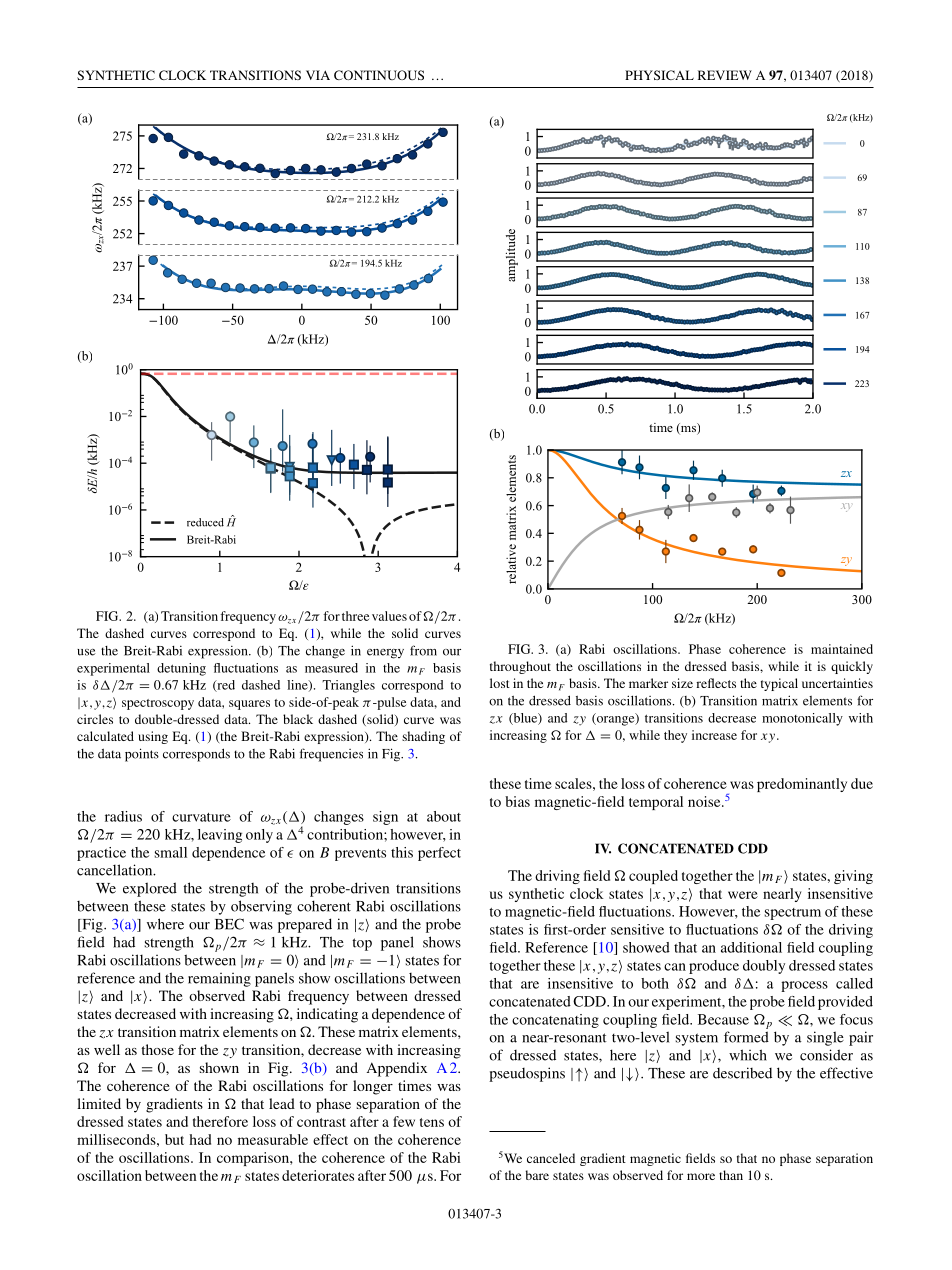  What do you see at coordinates (205, 522) in the screenshot?
I see `reduced` at bounding box center [205, 522].
